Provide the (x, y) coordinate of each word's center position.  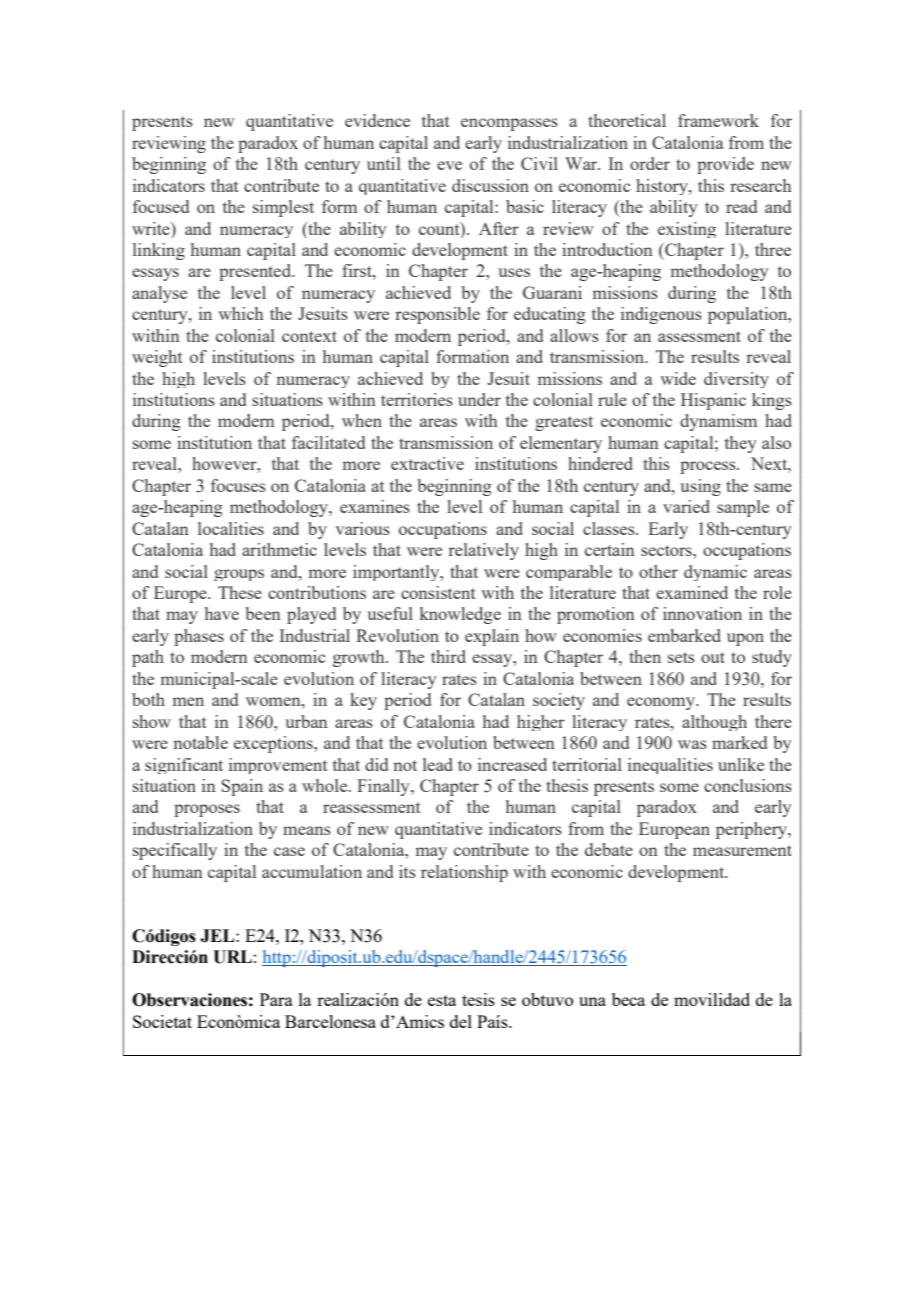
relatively (483, 551)
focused (161, 206)
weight (157, 358)
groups (239, 575)
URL (232, 957)
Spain (242, 787)
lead (438, 764)
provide (725, 165)
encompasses (509, 124)
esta (442, 1000)
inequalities (670, 766)
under (479, 399)
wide (678, 378)
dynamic (715, 573)
